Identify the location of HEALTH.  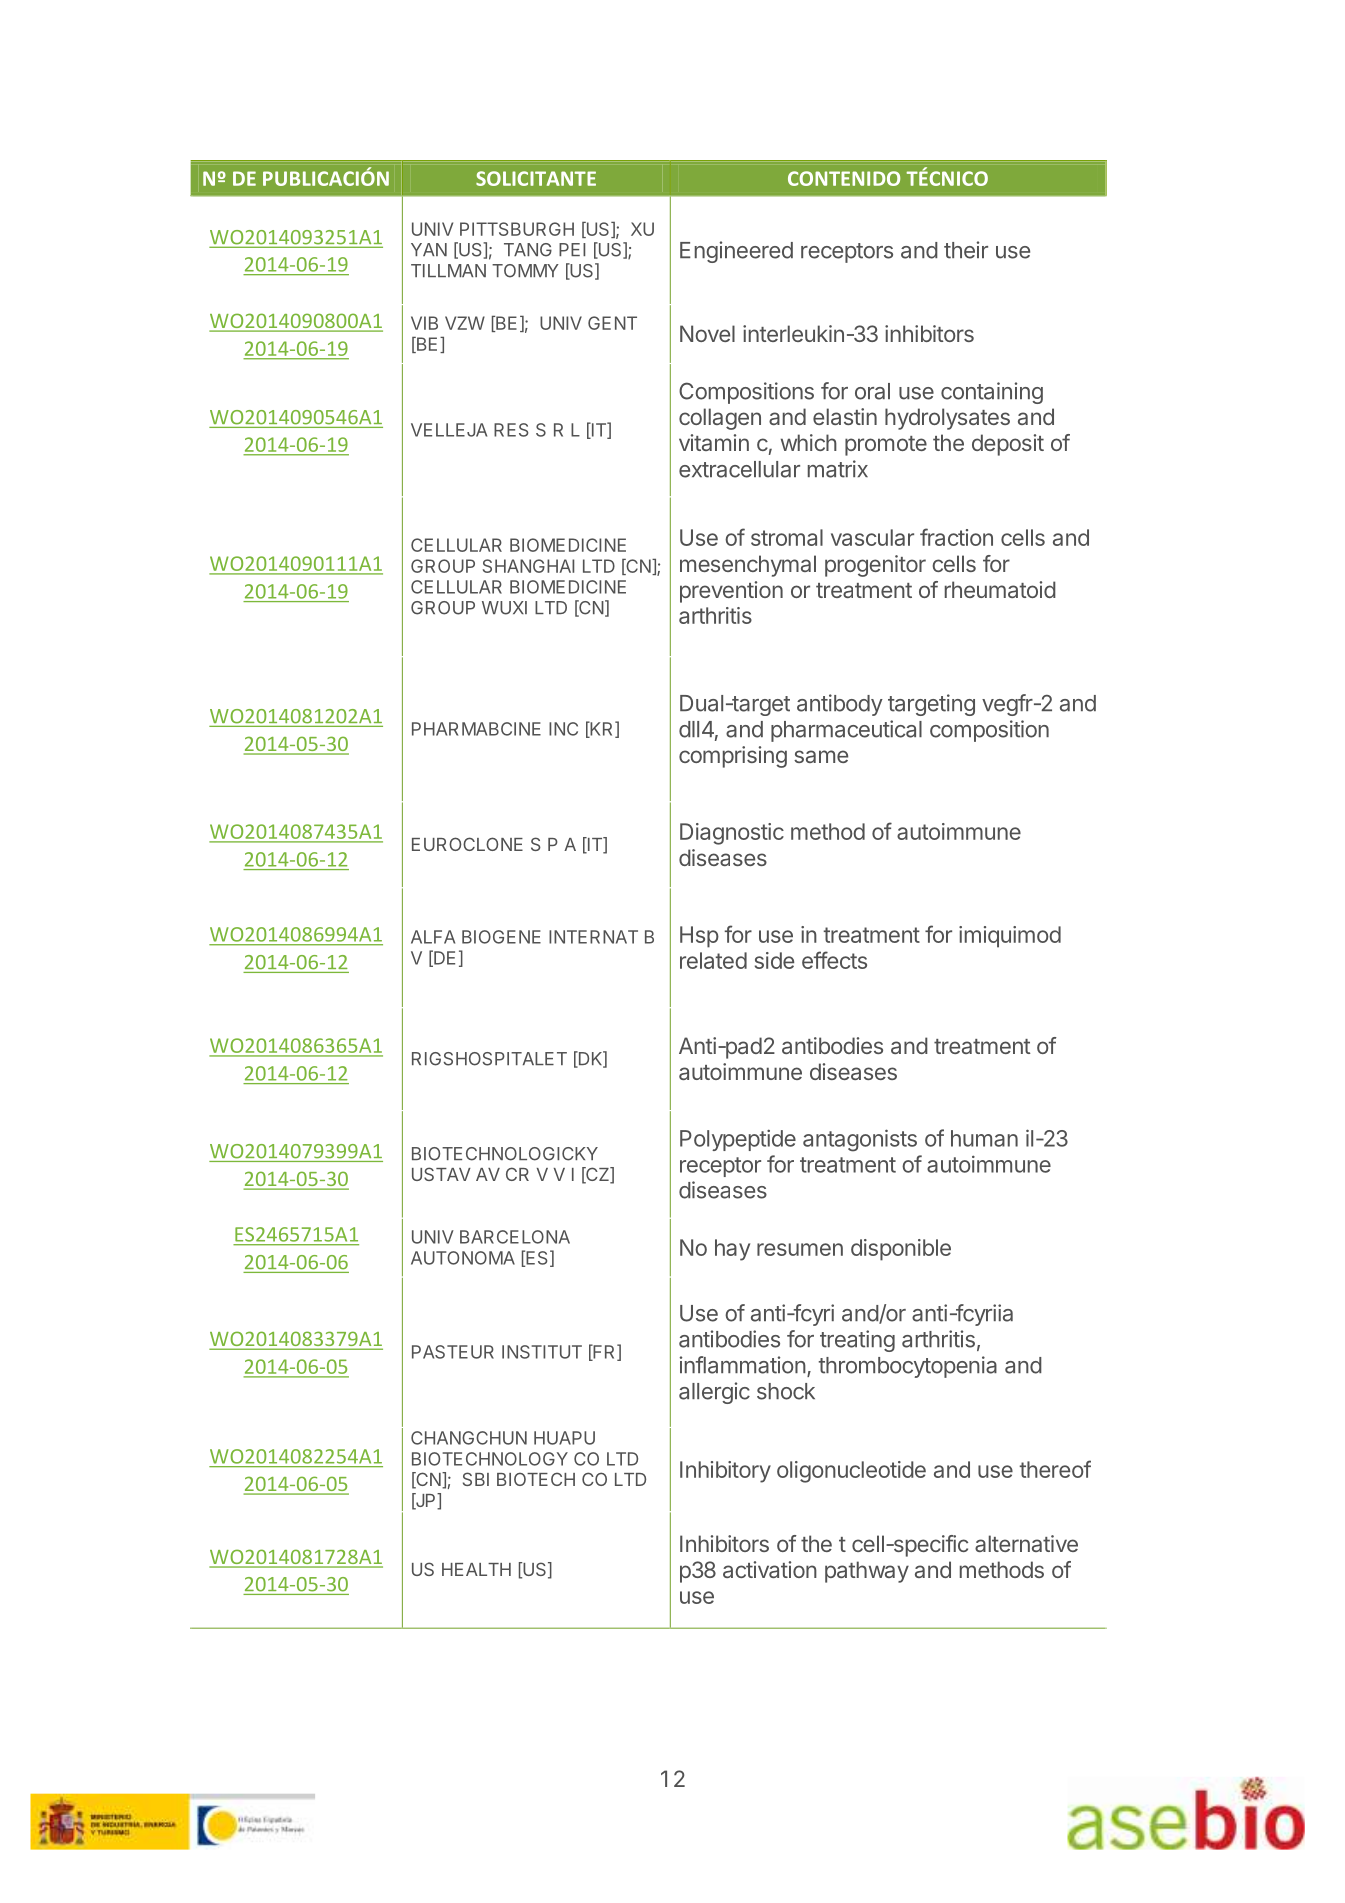
(476, 1569).
